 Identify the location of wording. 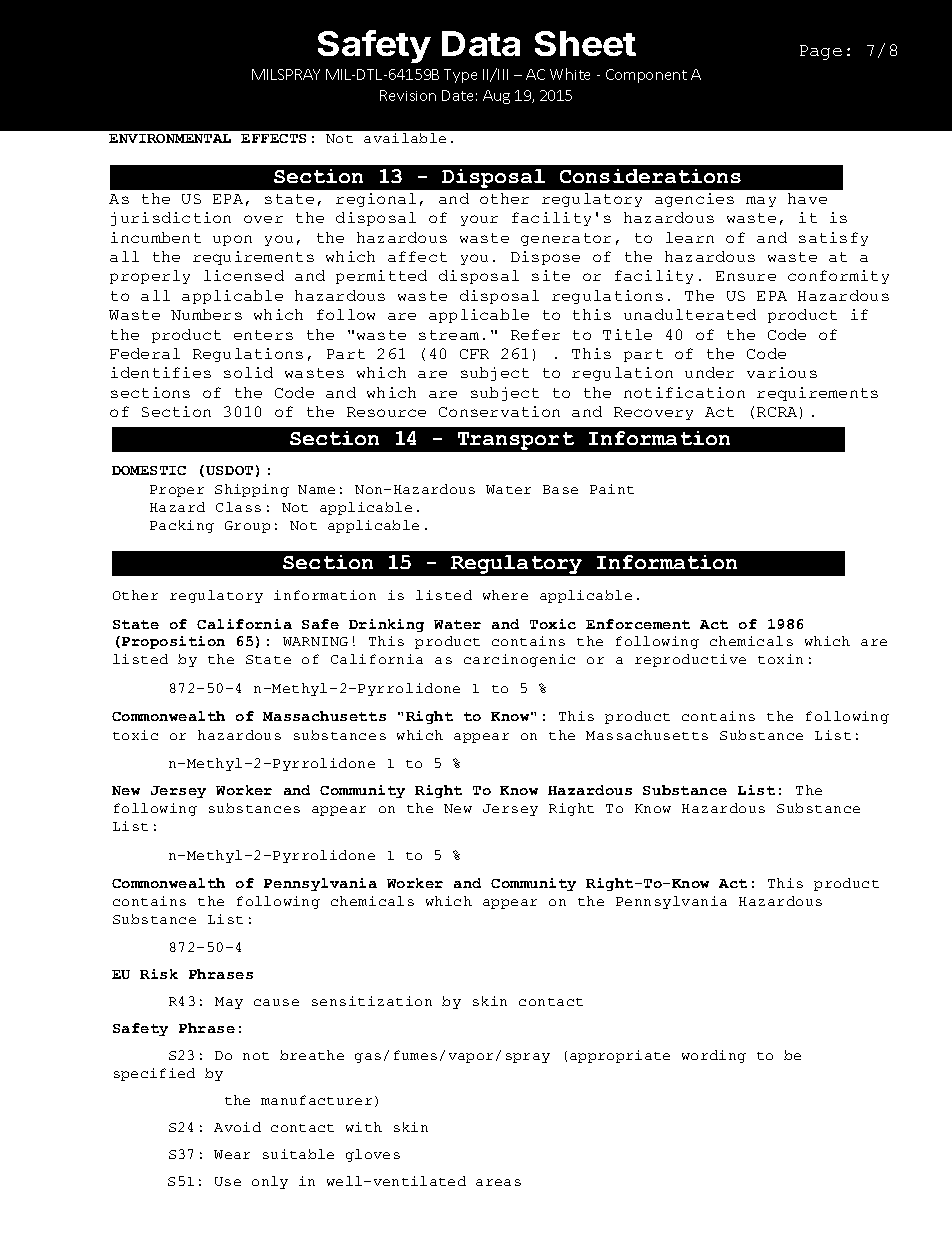
(714, 1056).
